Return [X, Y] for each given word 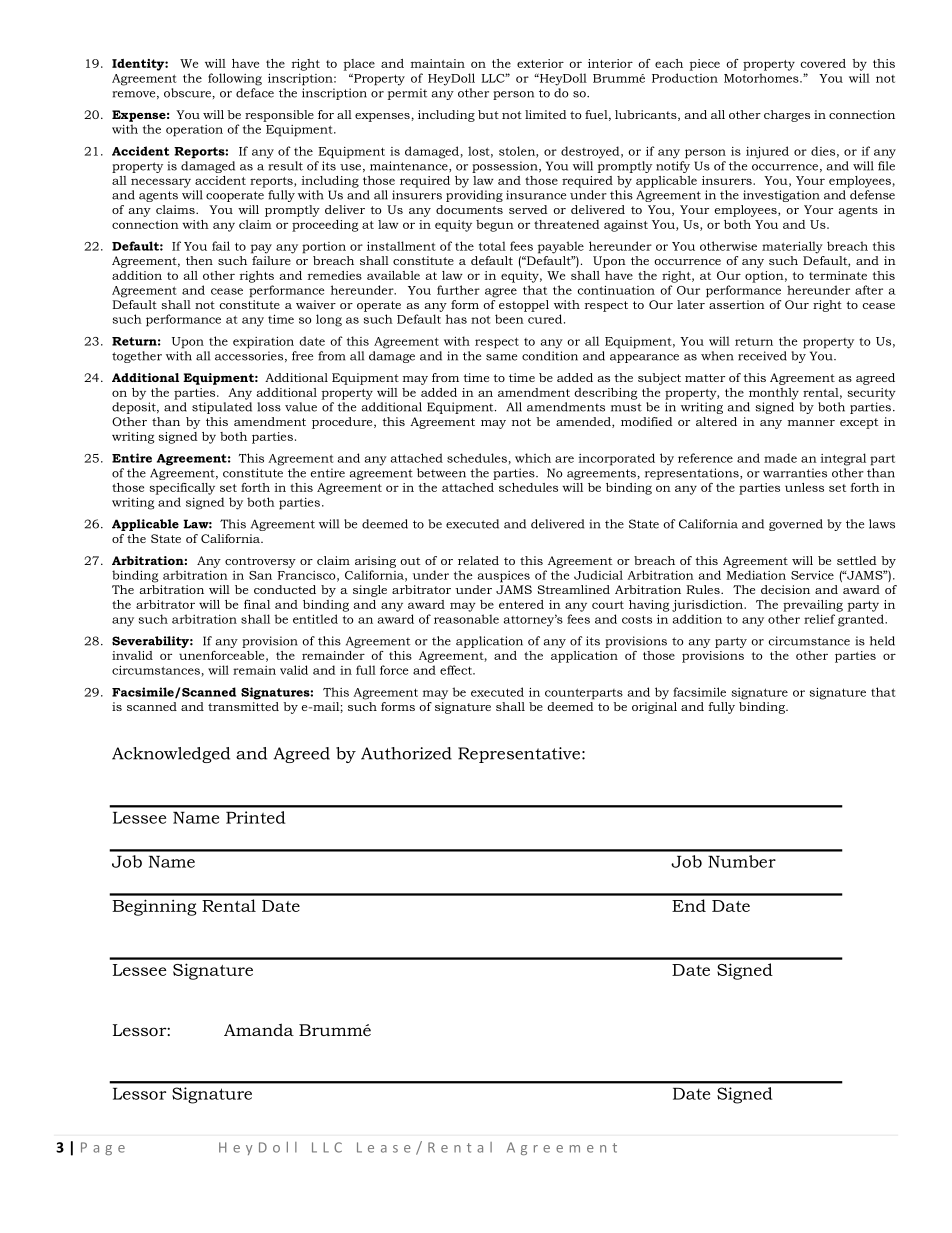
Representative [520, 755]
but [488, 114]
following [235, 79]
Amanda [259, 1029]
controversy [260, 562]
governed [796, 525]
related [478, 560]
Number [742, 861]
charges [787, 116]
